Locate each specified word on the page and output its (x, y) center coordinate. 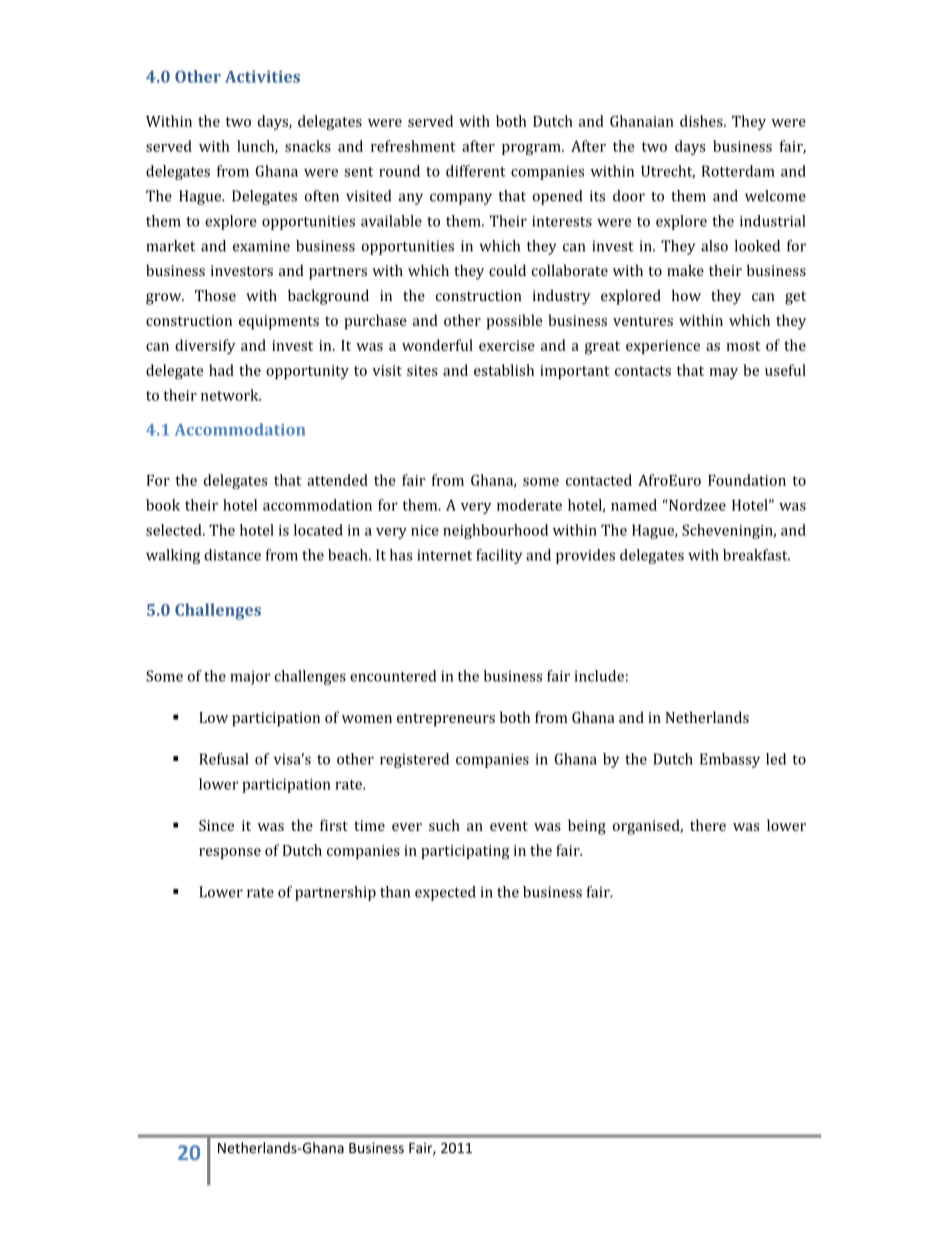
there (708, 825)
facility (499, 556)
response (230, 853)
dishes (702, 121)
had (221, 370)
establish (504, 370)
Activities (262, 76)
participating (465, 852)
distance (232, 555)
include (599, 676)
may (723, 373)
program (532, 149)
